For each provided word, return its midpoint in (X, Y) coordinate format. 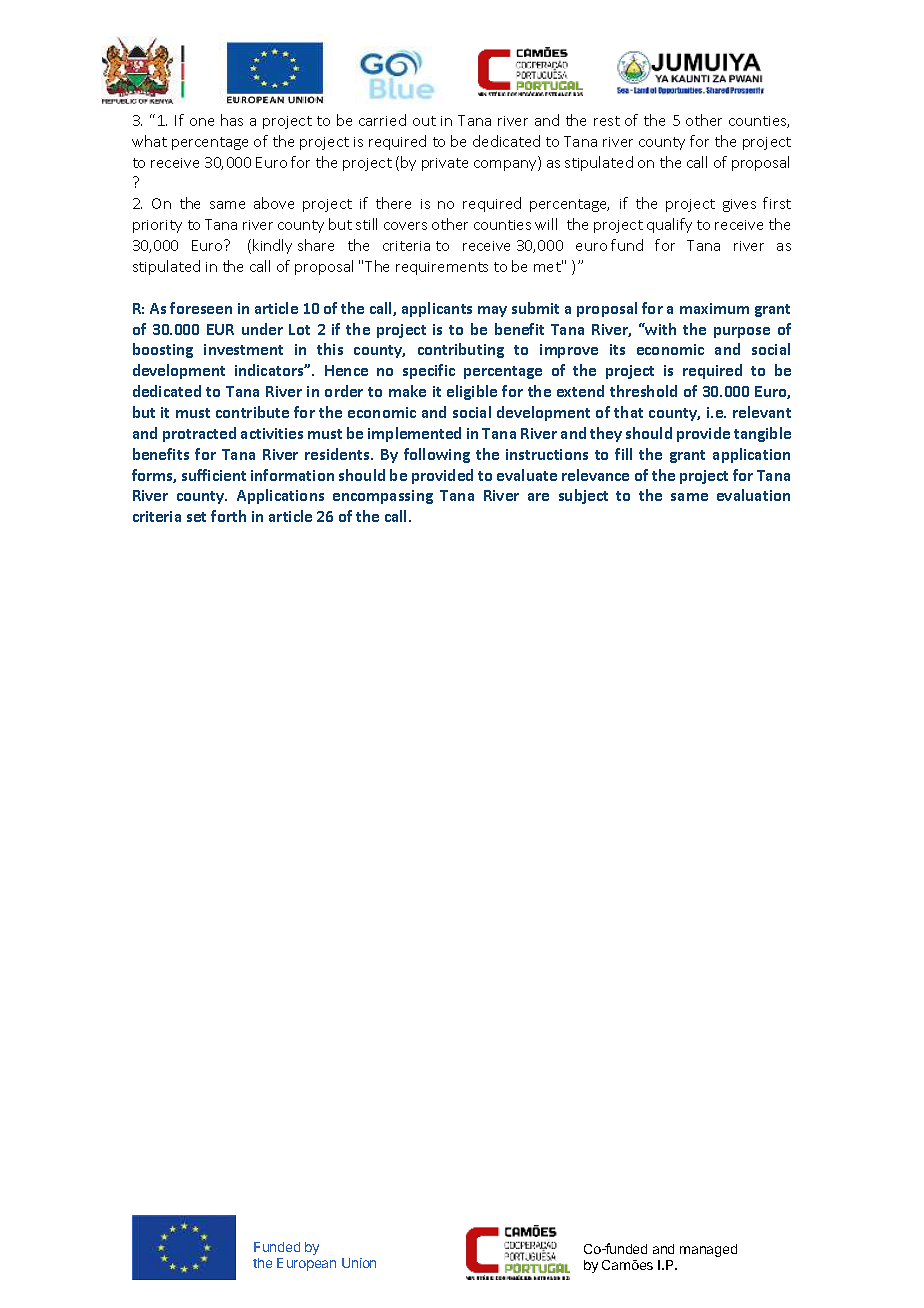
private (445, 164)
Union (359, 1263)
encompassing (383, 497)
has (232, 120)
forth (228, 516)
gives (739, 205)
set (196, 517)
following (437, 455)
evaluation (753, 495)
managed (708, 1250)
